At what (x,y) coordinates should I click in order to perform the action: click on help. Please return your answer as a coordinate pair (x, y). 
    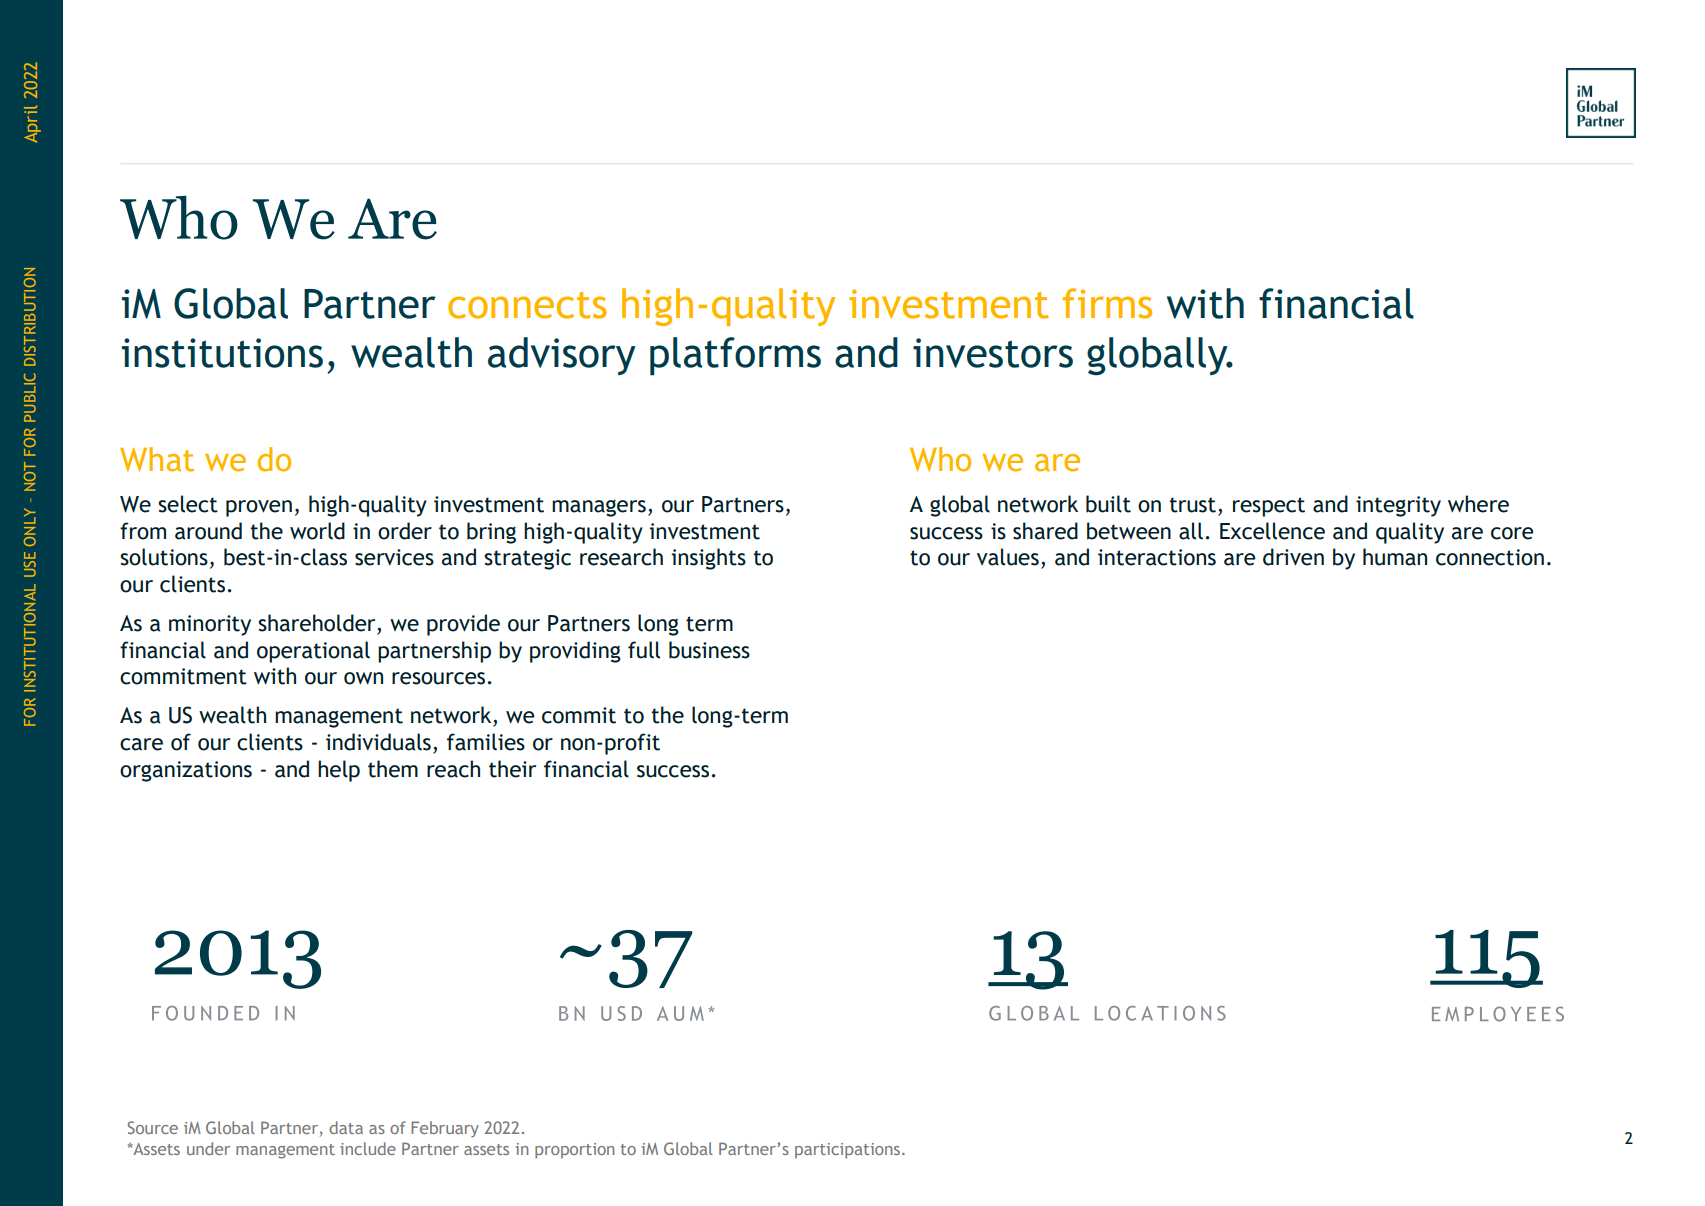
    Looking at the image, I should click on (339, 771).
